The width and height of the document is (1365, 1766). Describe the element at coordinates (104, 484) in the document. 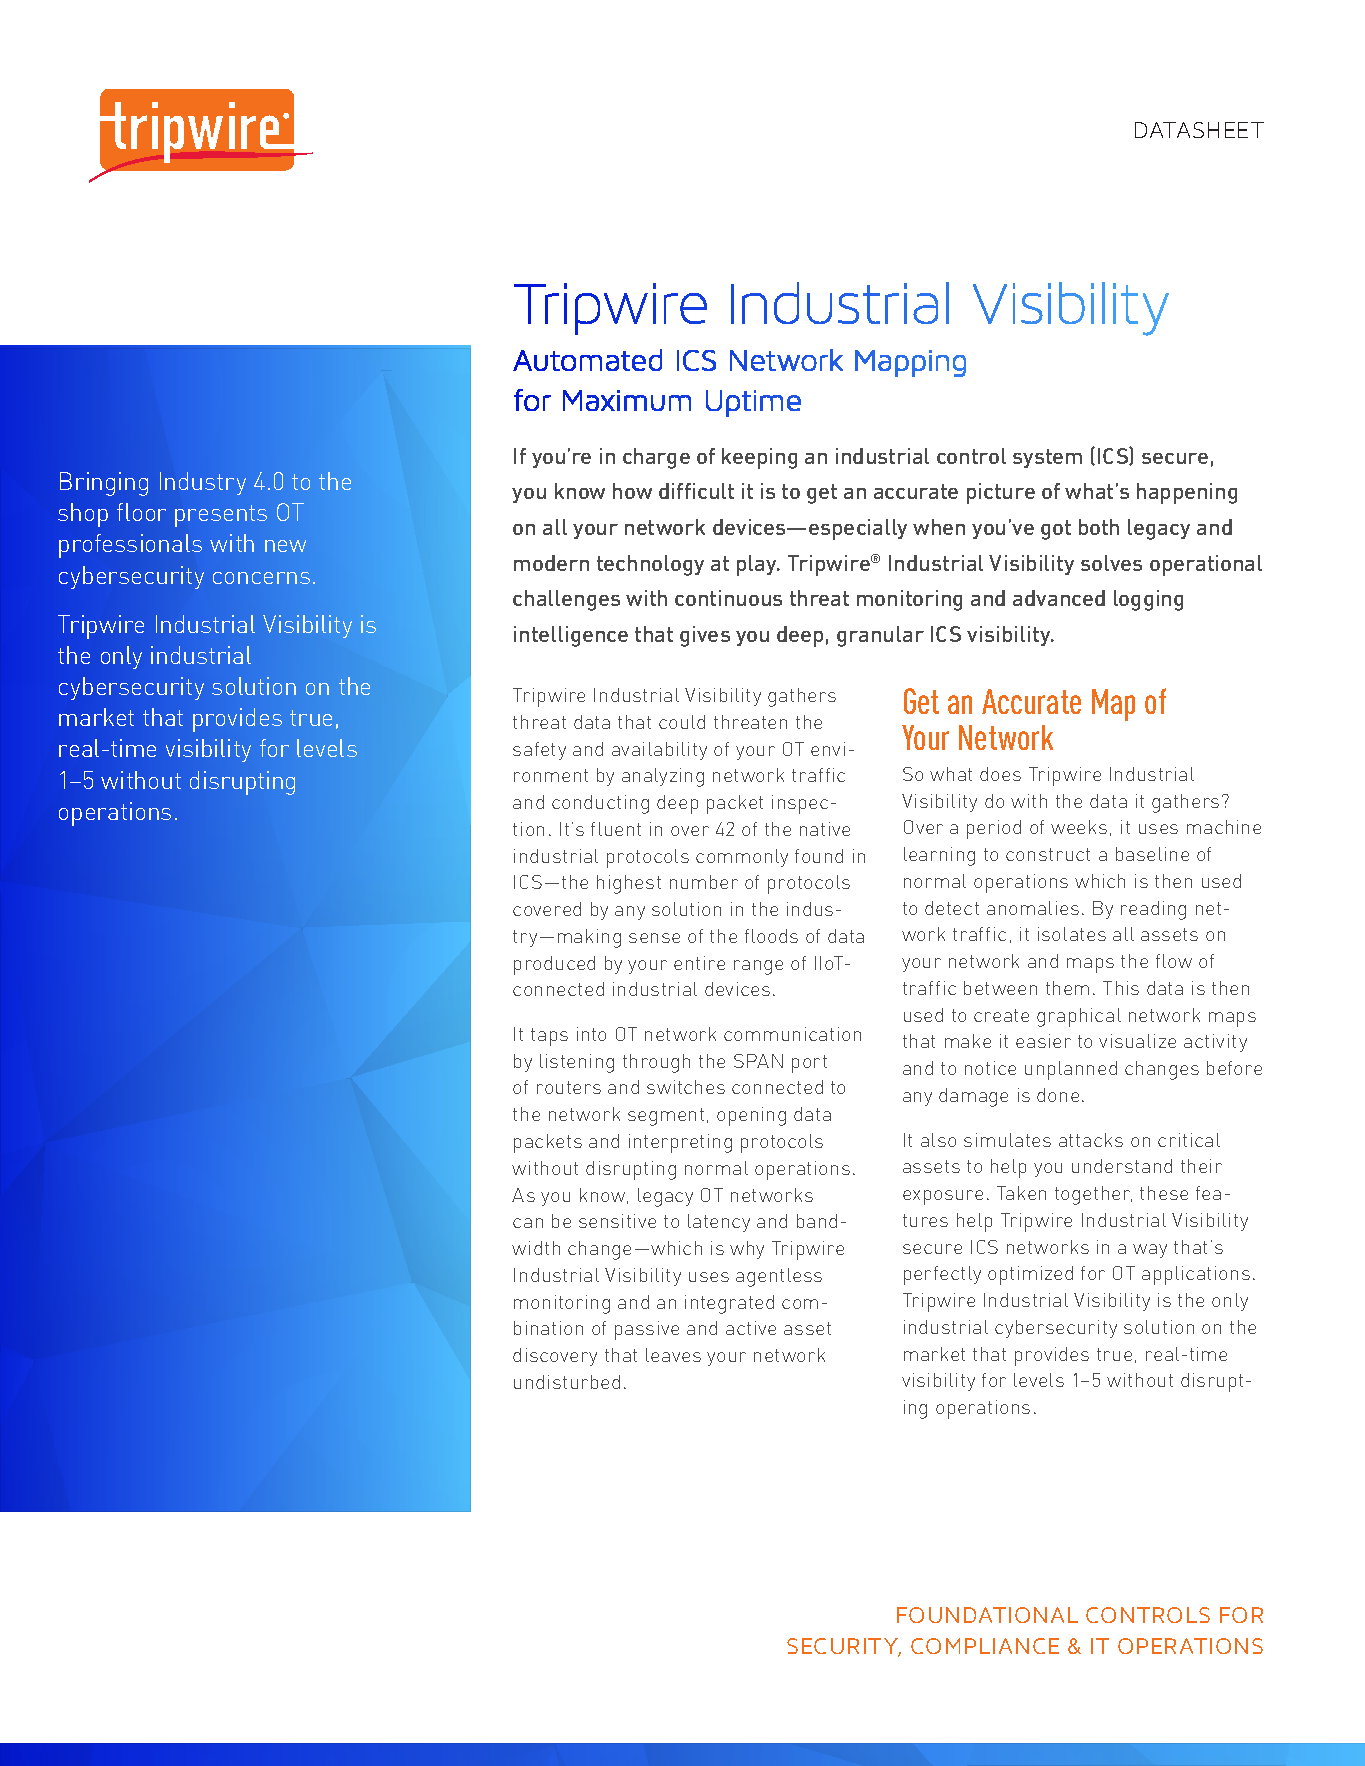

I see `Bringing` at that location.
